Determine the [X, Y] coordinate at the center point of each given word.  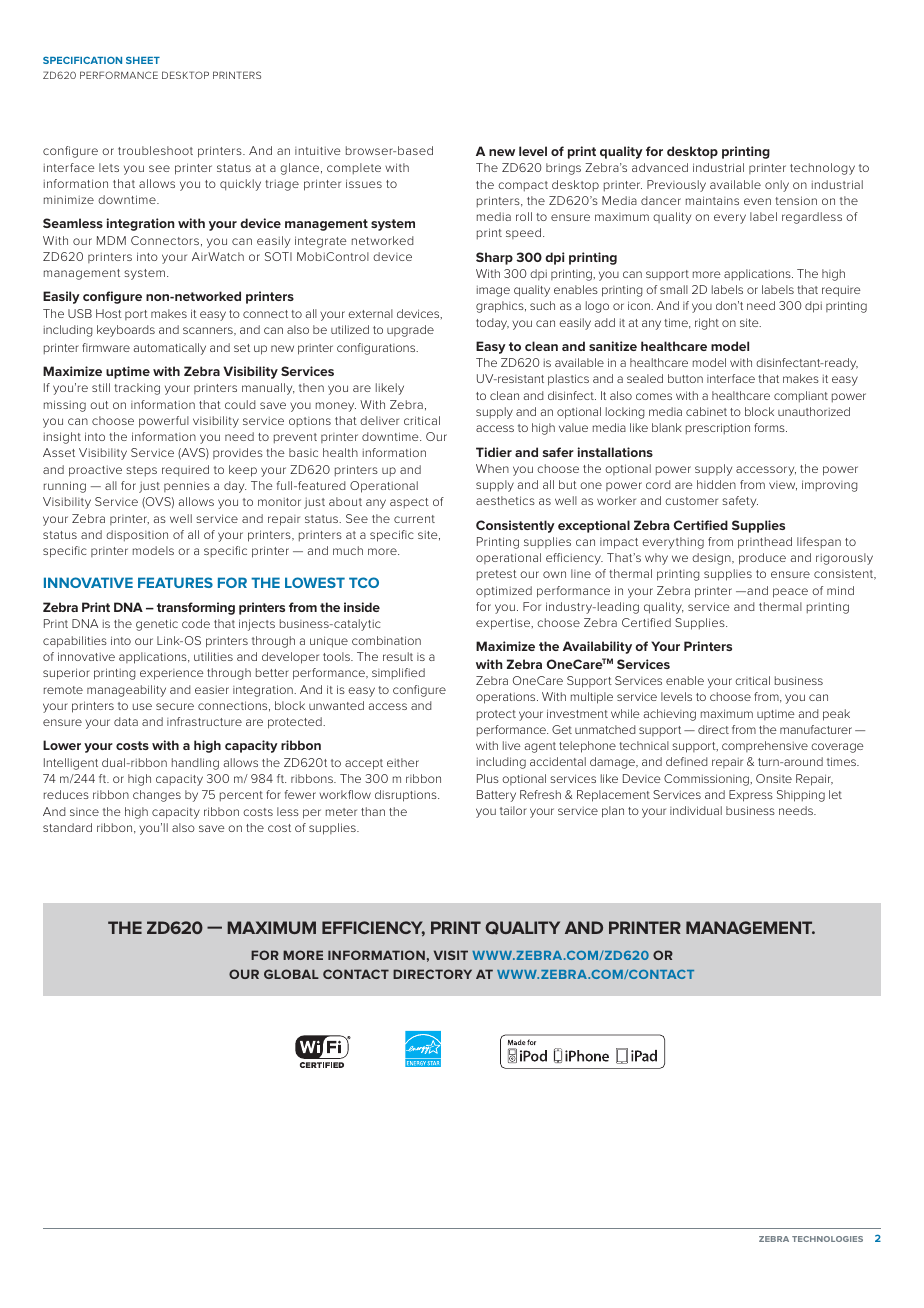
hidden [716, 484]
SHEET [143, 60]
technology [822, 169]
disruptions [407, 796]
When [492, 468]
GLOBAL [291, 974]
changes [157, 796]
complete [354, 169]
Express [751, 796]
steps [141, 471]
